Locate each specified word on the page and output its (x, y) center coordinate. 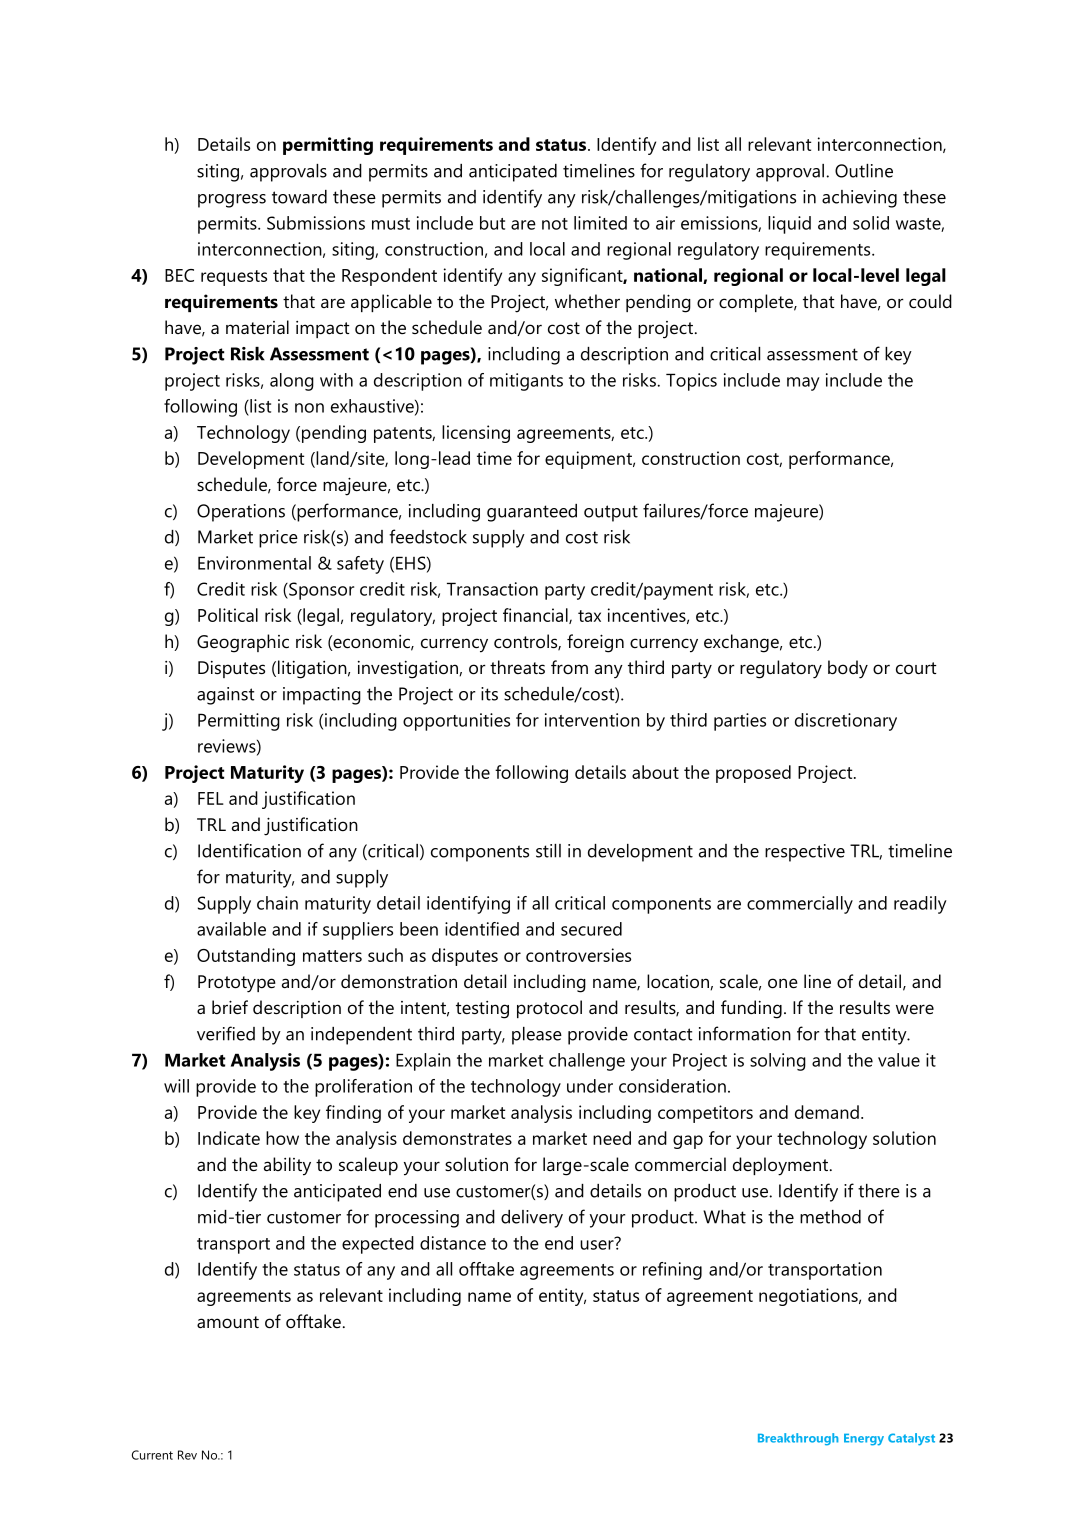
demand (827, 1112)
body (848, 669)
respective (805, 853)
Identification (249, 850)
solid (871, 223)
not (555, 224)
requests (234, 278)
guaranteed (532, 513)
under (590, 1086)
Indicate (229, 1138)
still (548, 851)
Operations (241, 513)
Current (152, 1455)
